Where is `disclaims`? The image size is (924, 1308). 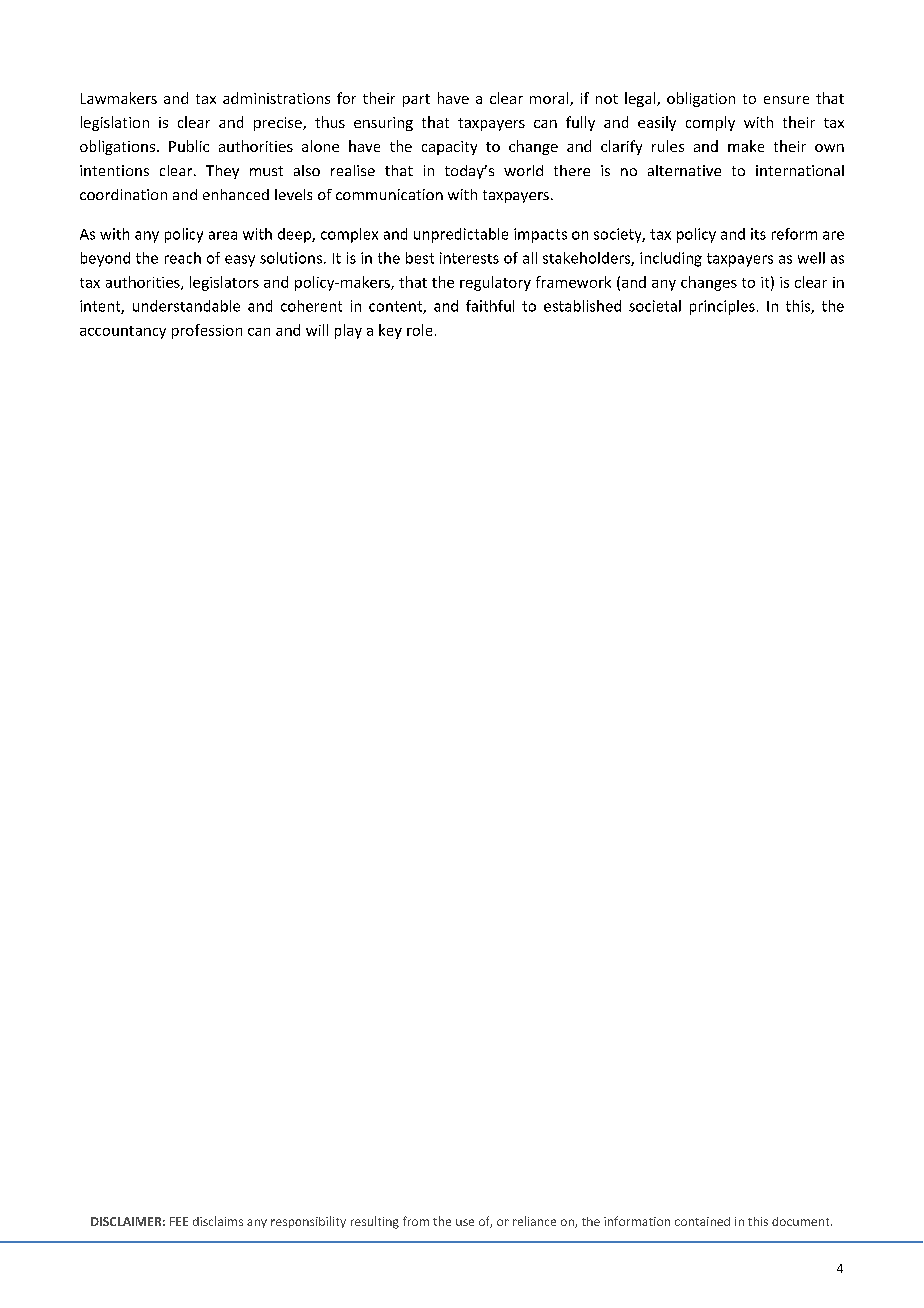 disclaims is located at coordinates (218, 1221).
